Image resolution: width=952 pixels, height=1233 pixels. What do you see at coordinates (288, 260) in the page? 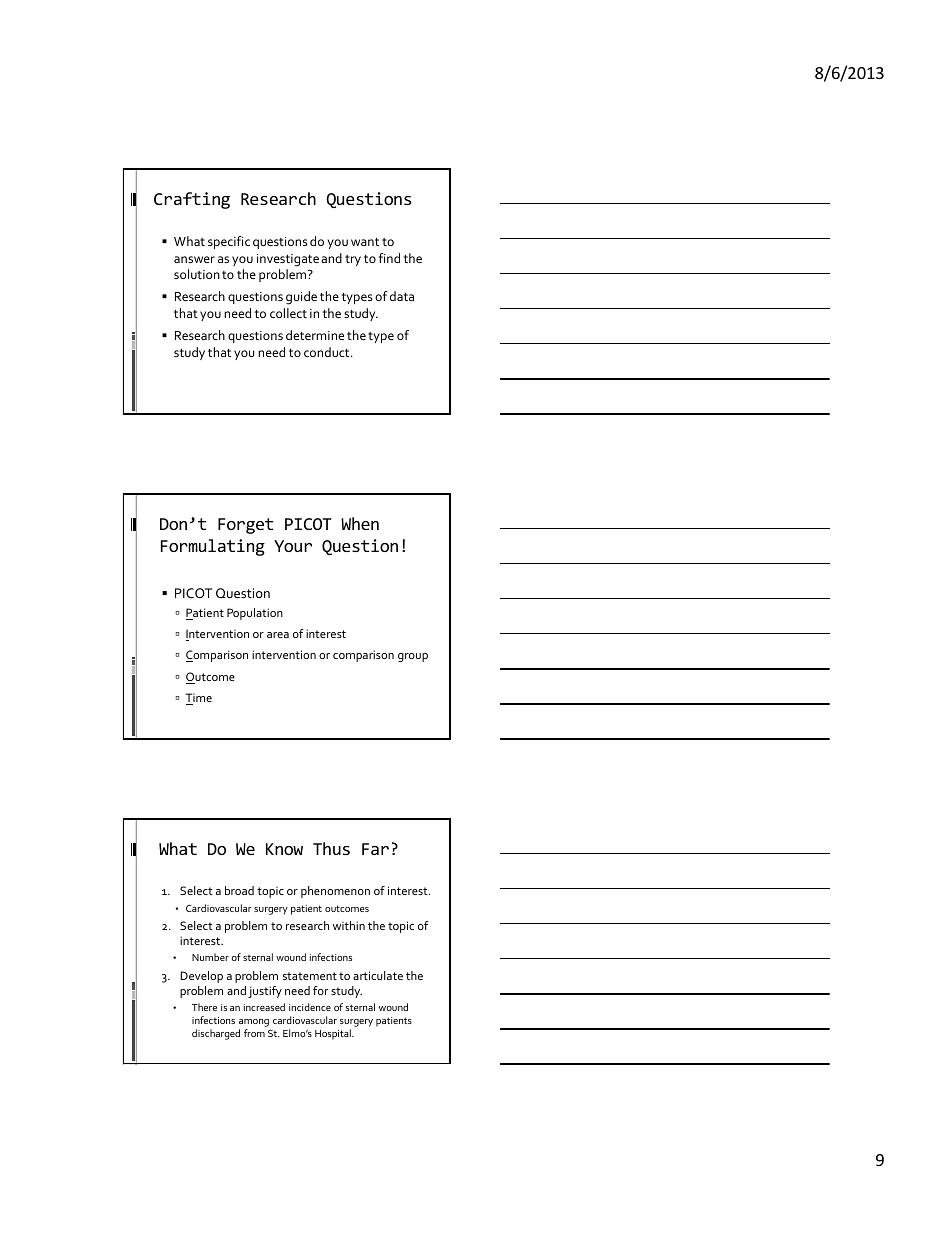
I see `investigate` at bounding box center [288, 260].
